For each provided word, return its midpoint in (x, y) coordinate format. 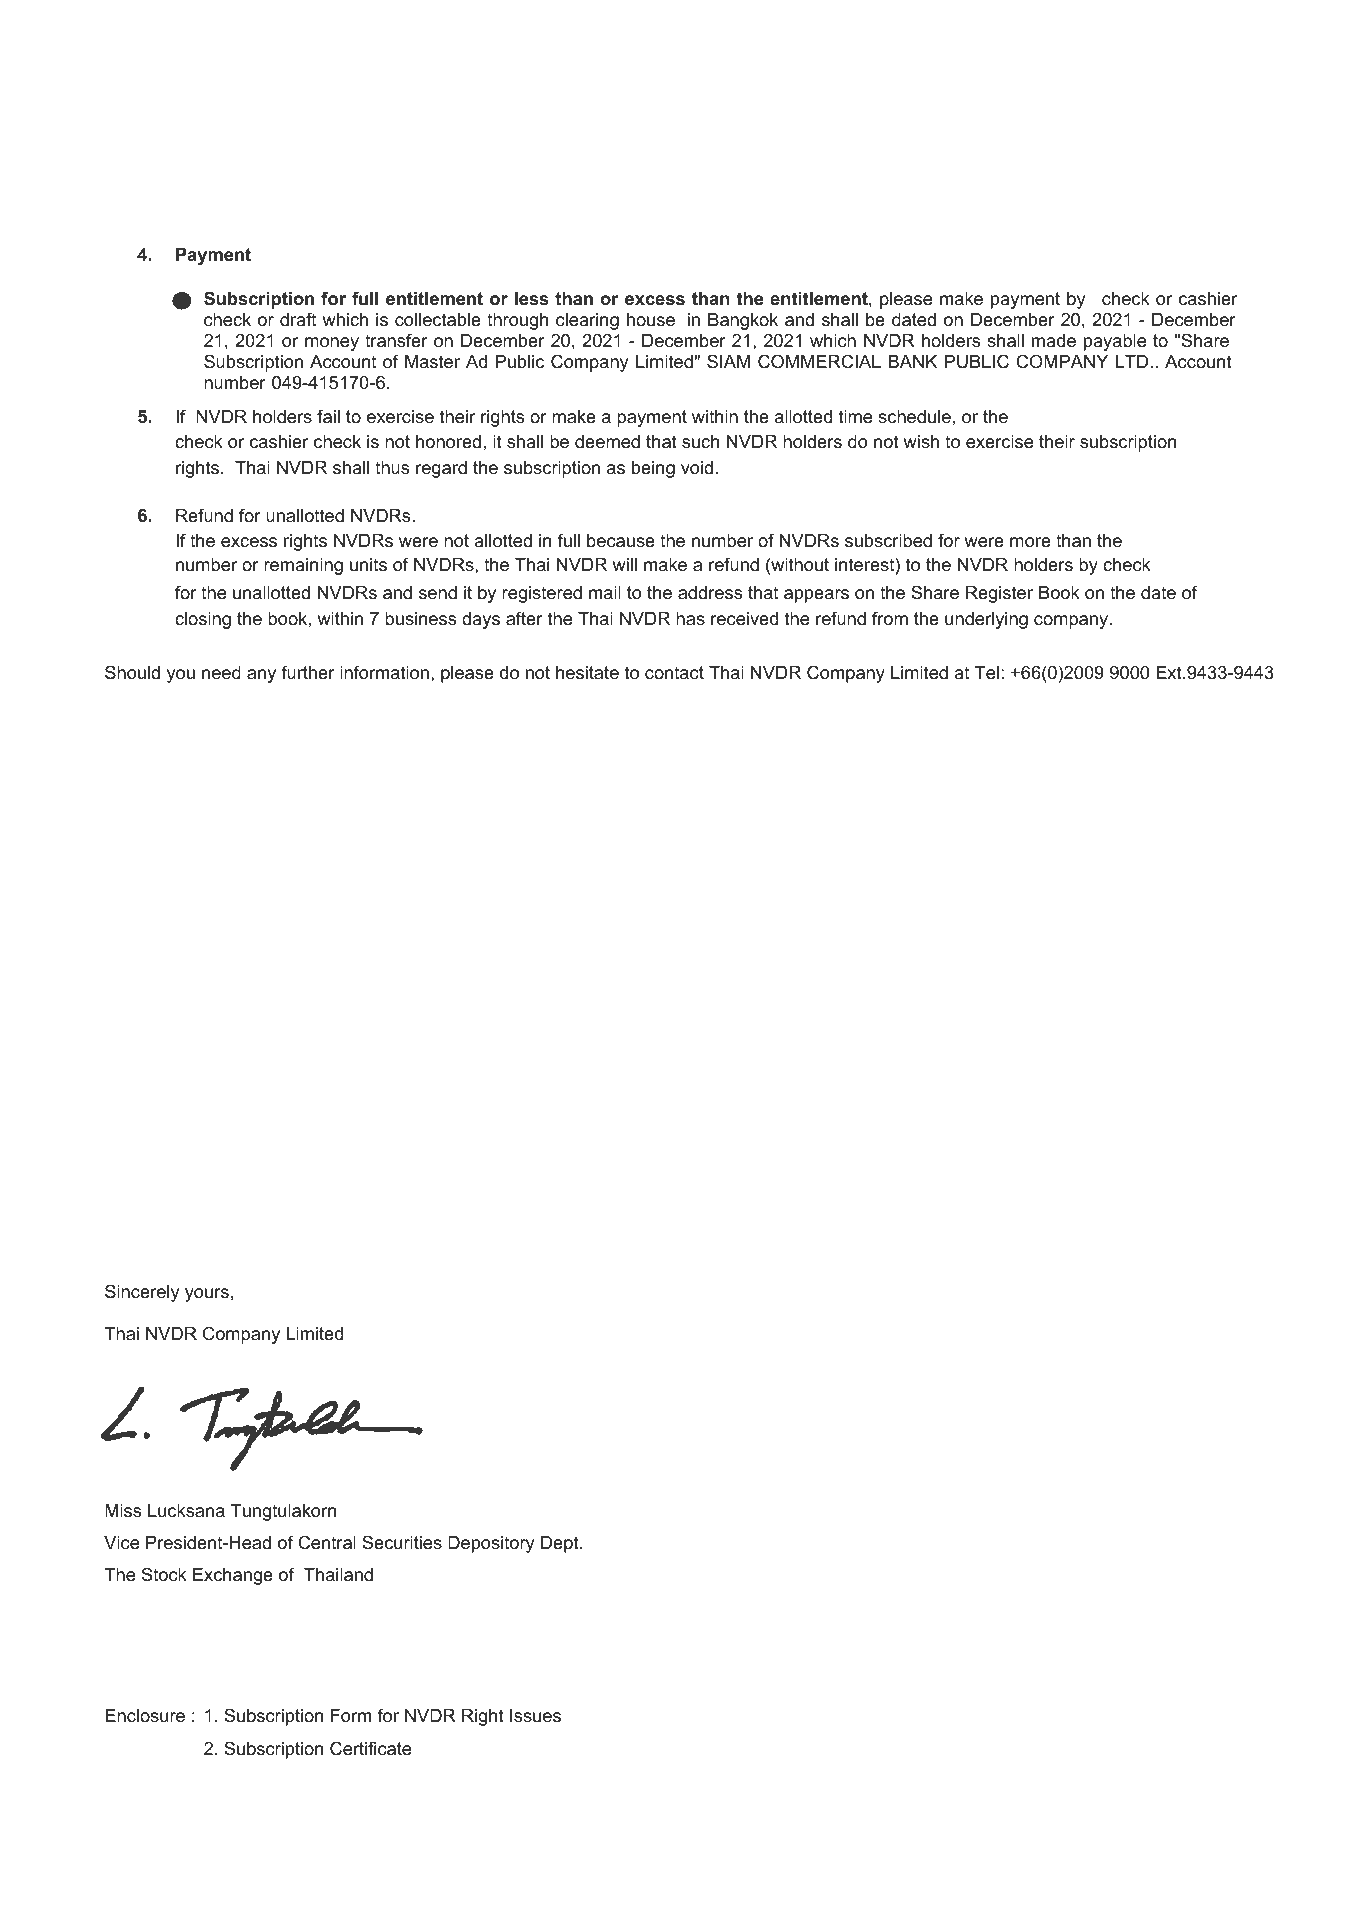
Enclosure (145, 1716)
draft (298, 319)
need (221, 672)
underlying (986, 620)
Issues (535, 1716)
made (1054, 341)
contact (674, 672)
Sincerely (142, 1293)
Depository (491, 1544)
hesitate (587, 672)
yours (207, 1295)
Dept (561, 1544)
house (651, 320)
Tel (987, 672)
